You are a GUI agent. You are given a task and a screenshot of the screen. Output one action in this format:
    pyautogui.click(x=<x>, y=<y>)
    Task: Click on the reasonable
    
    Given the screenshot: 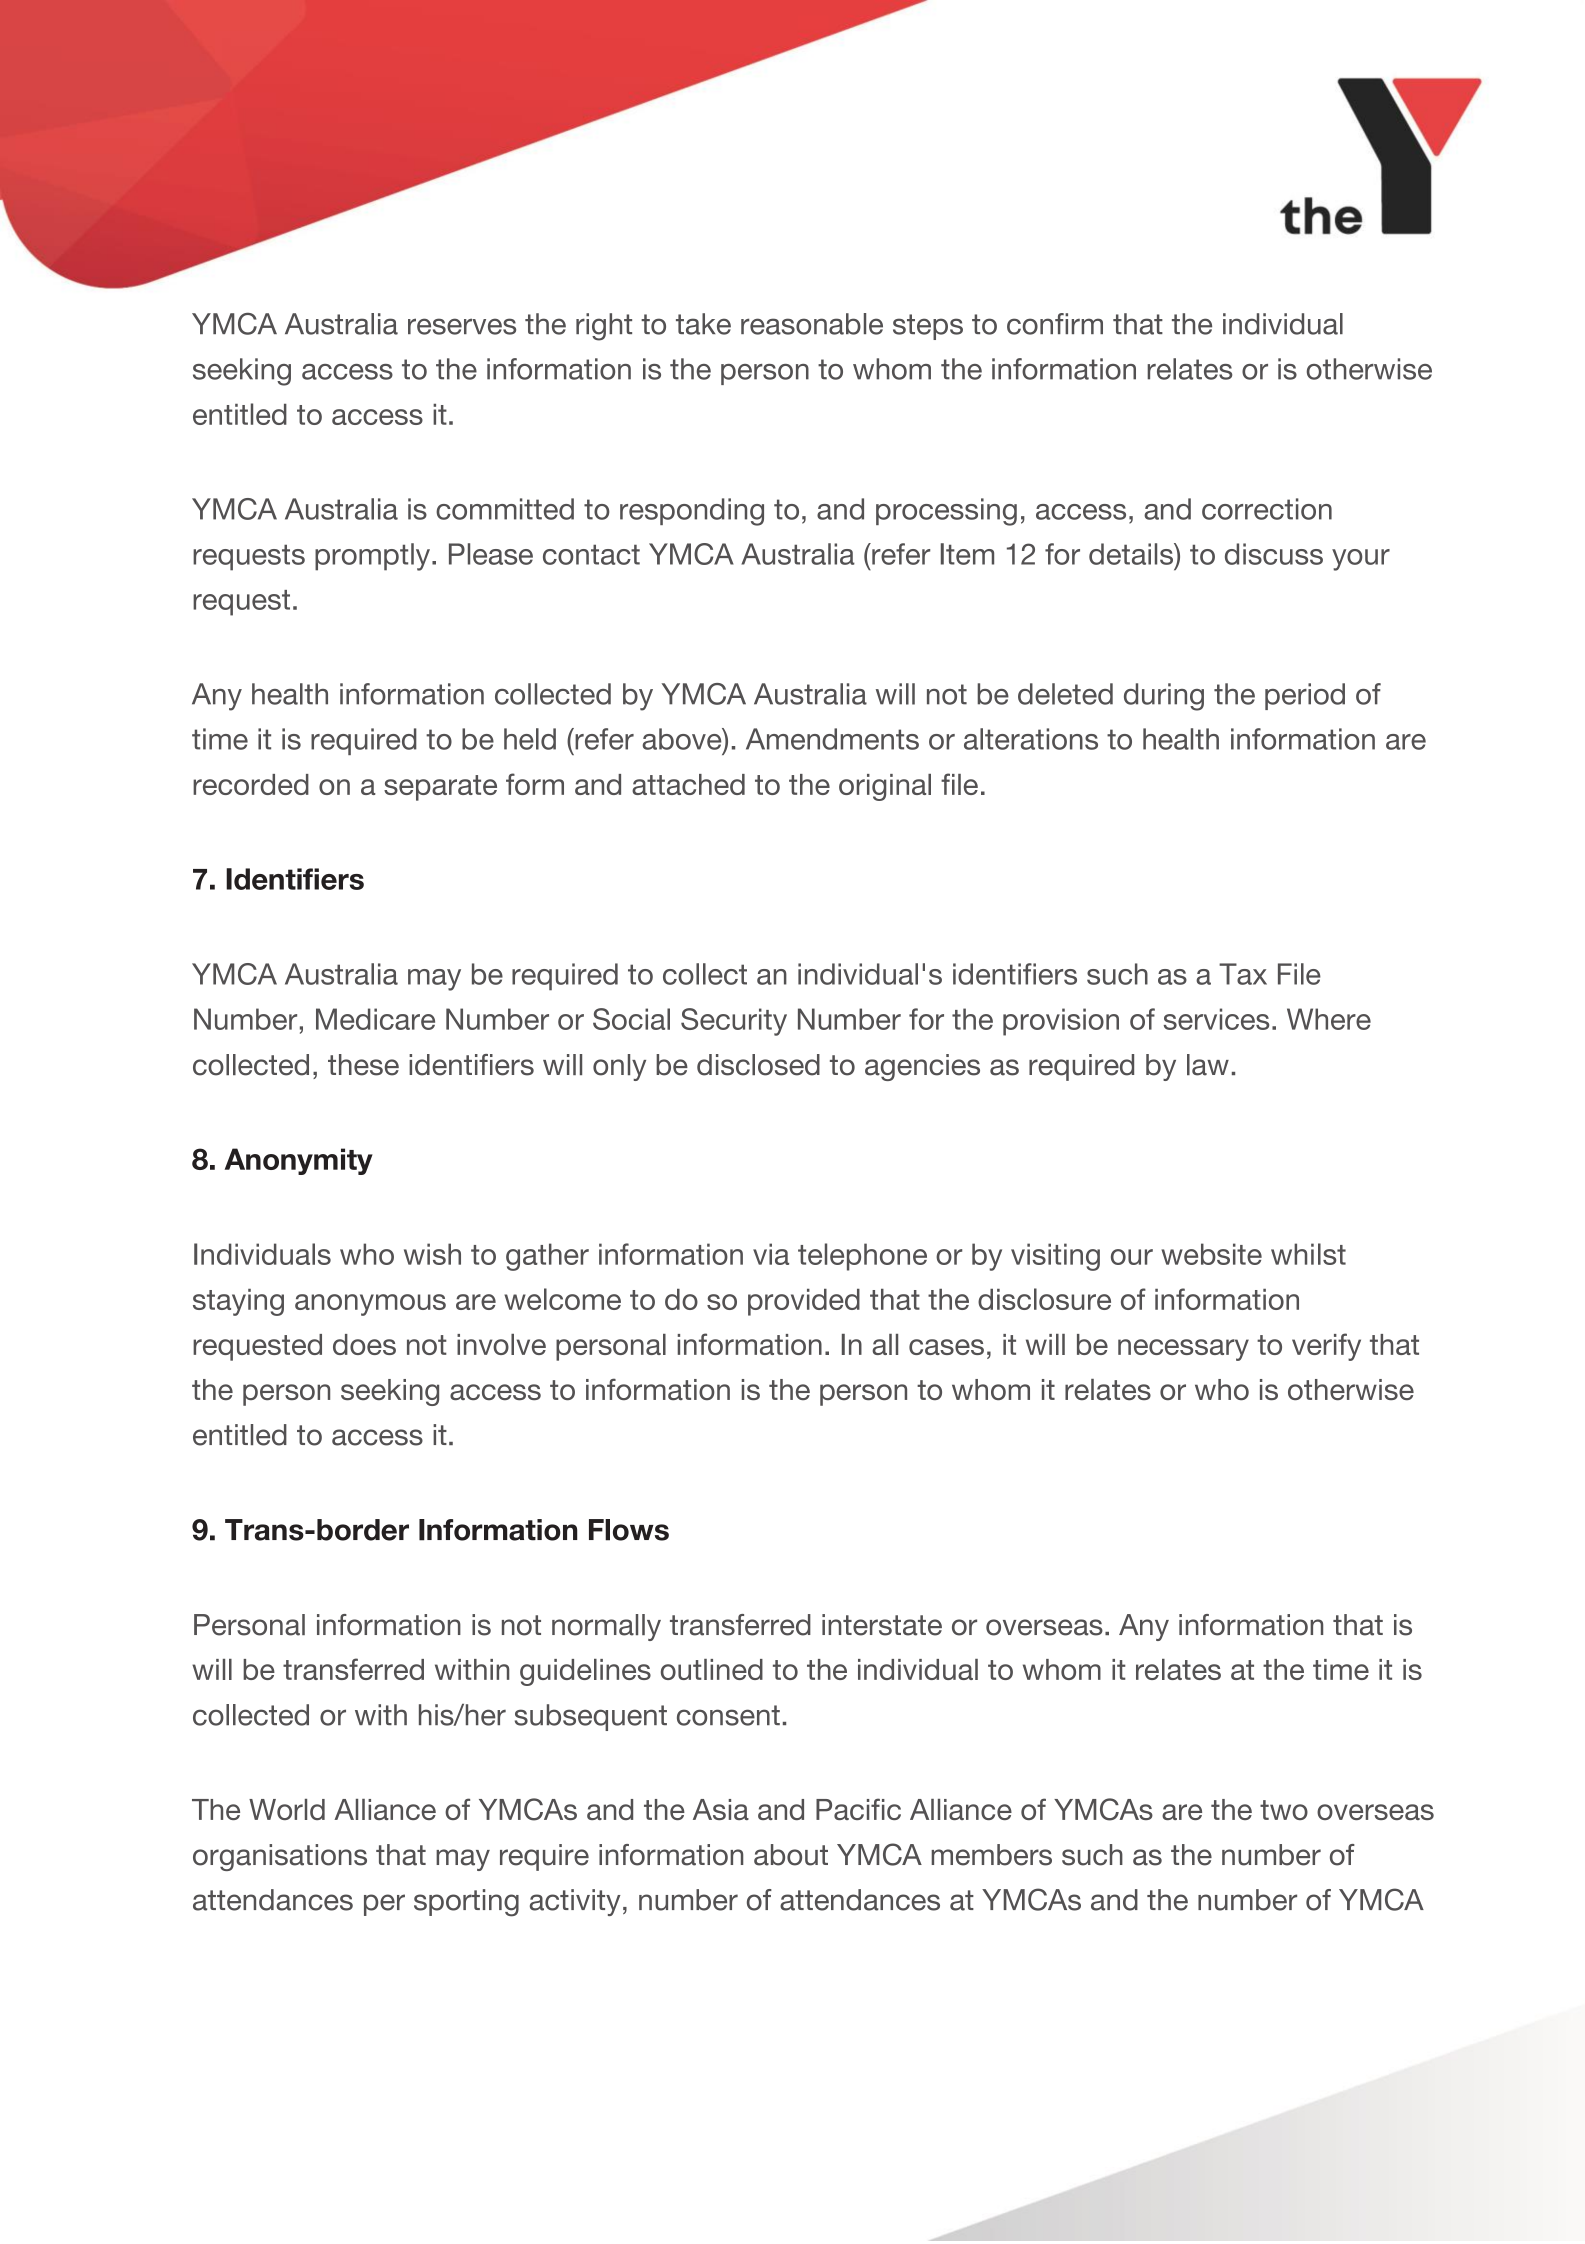 What is the action you would take?
    pyautogui.click(x=812, y=324)
